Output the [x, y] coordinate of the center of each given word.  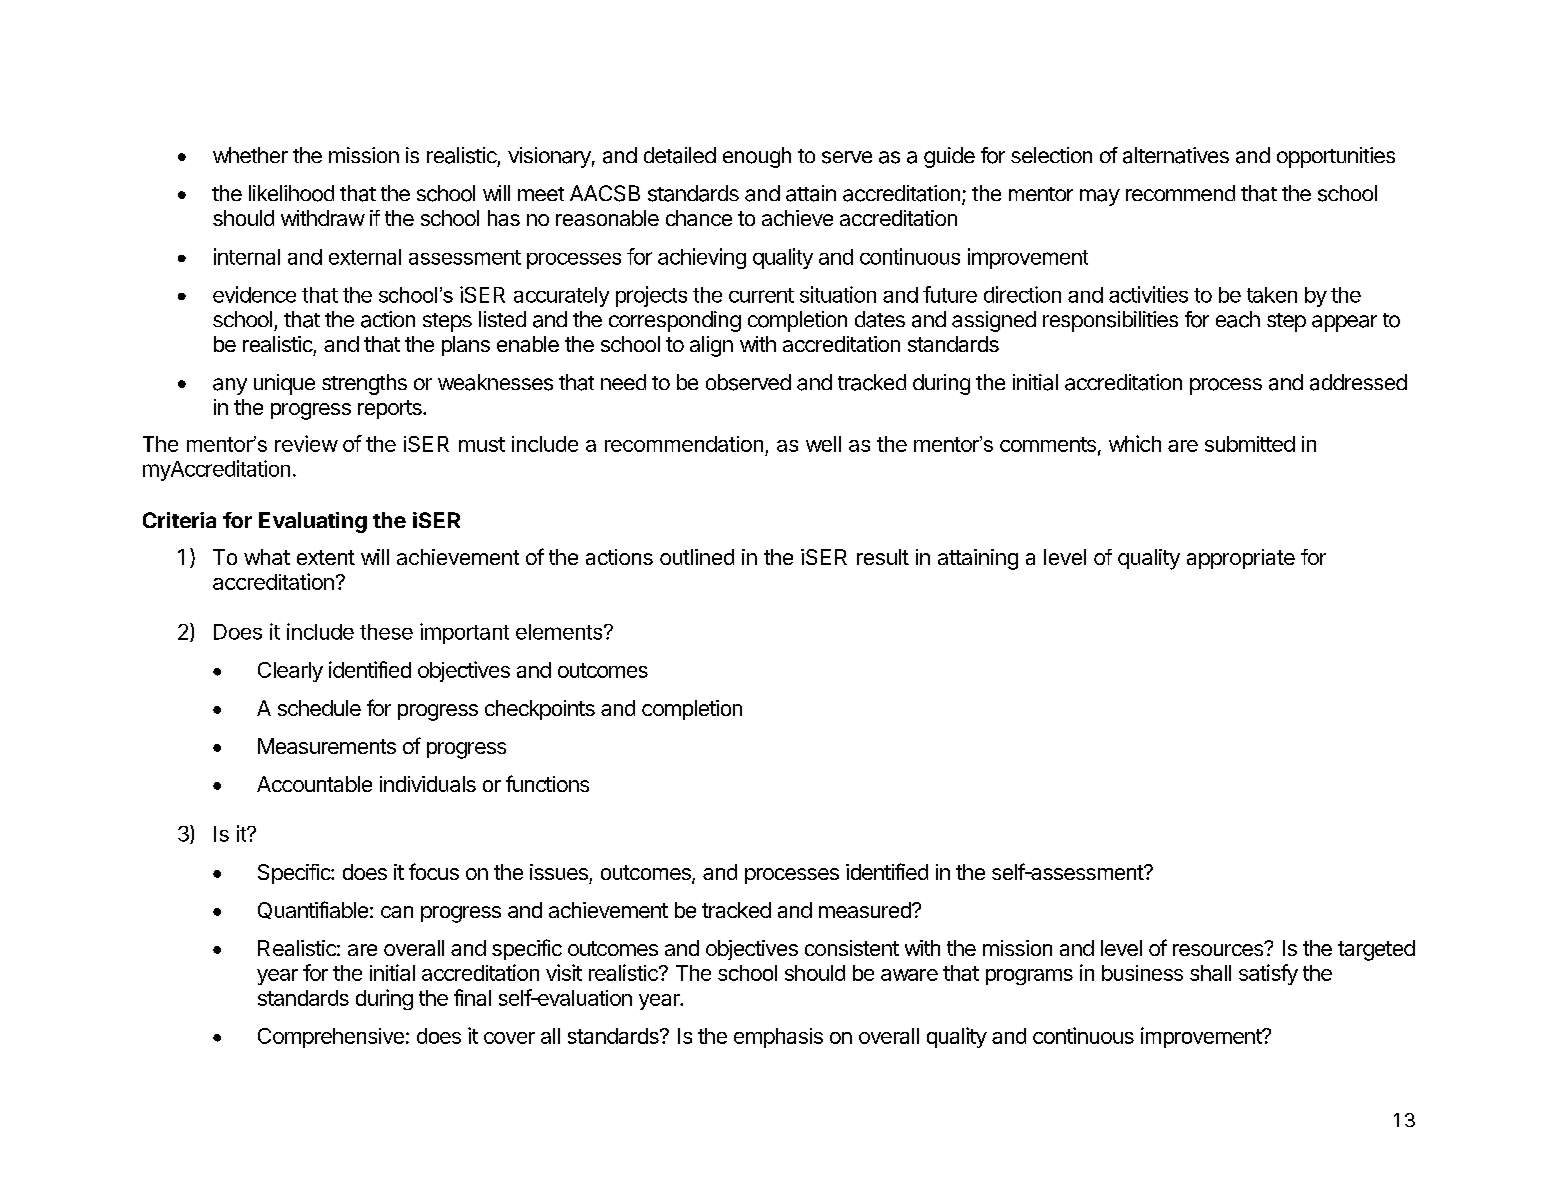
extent [326, 557]
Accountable [314, 784]
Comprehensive [331, 1038]
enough [757, 157]
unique [284, 384]
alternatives [1176, 155]
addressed [1358, 382]
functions [547, 783]
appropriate [1241, 559]
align [711, 346]
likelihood [291, 193]
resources [1219, 949]
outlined [697, 557]
